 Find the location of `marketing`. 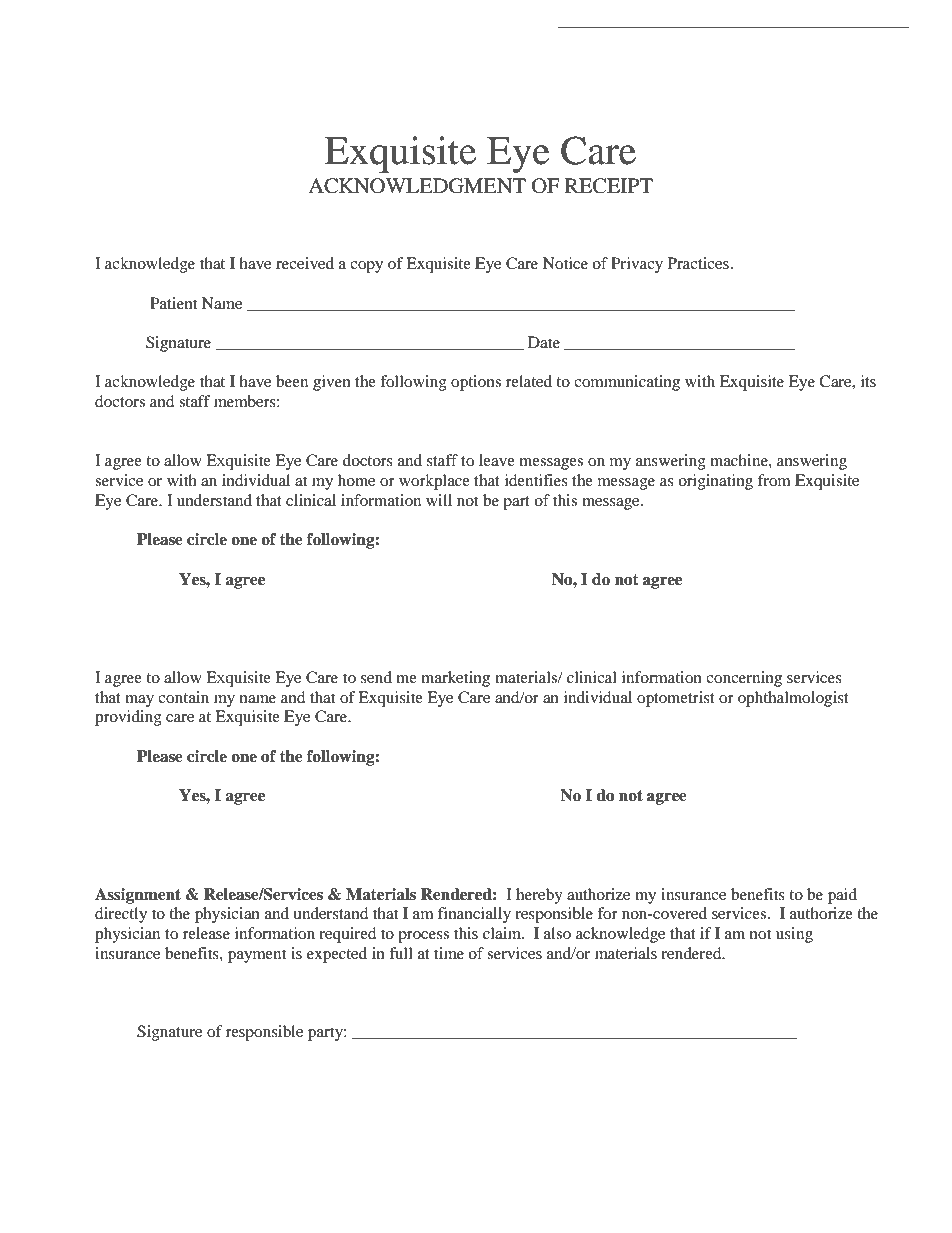

marketing is located at coordinates (455, 679).
